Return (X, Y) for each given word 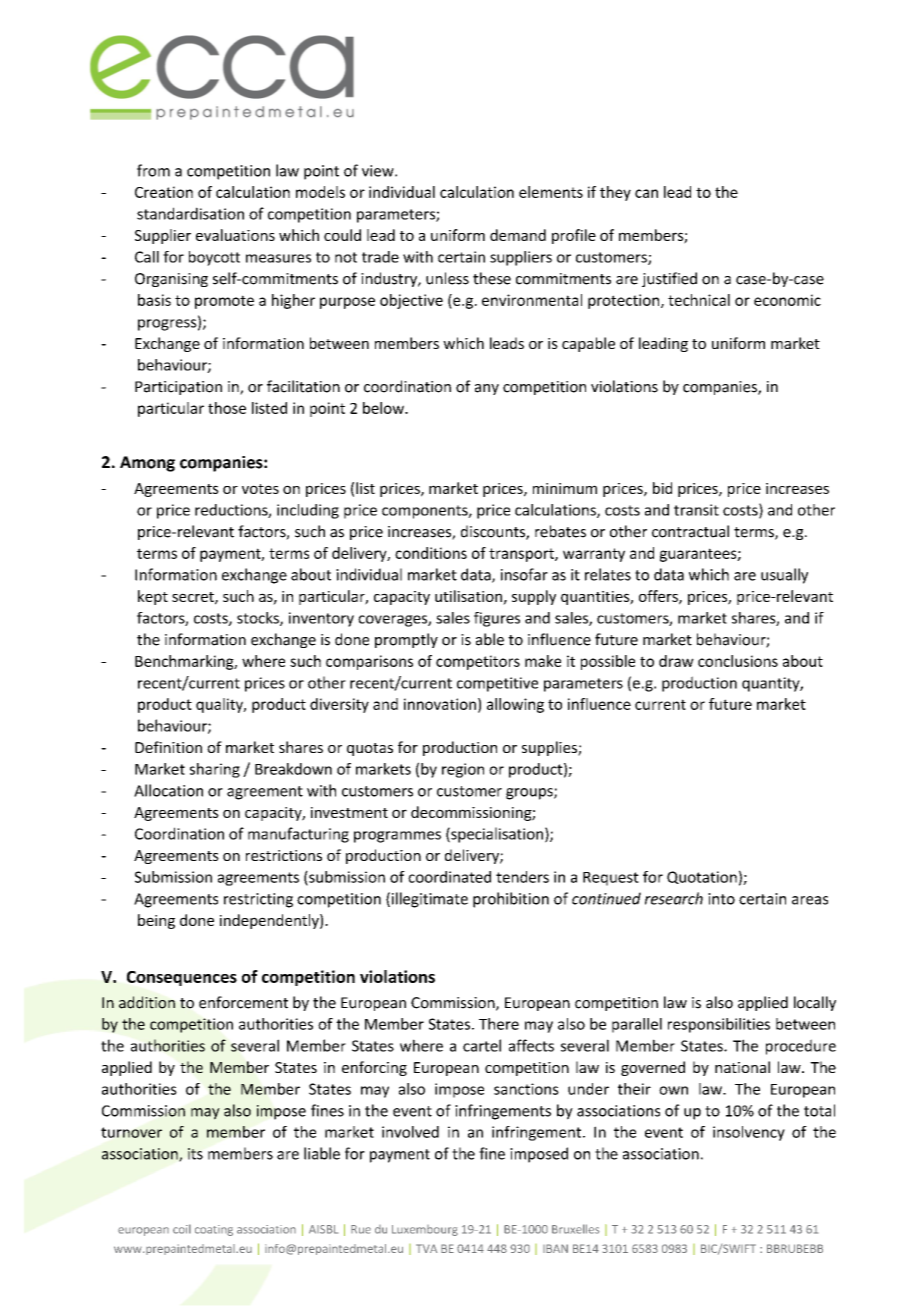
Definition (168, 747)
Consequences (182, 978)
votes (260, 489)
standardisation (190, 213)
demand (518, 235)
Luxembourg (425, 1230)
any (487, 389)
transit (696, 510)
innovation (440, 704)
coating (214, 1230)
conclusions (738, 661)
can (646, 193)
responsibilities (719, 1025)
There (499, 1024)
